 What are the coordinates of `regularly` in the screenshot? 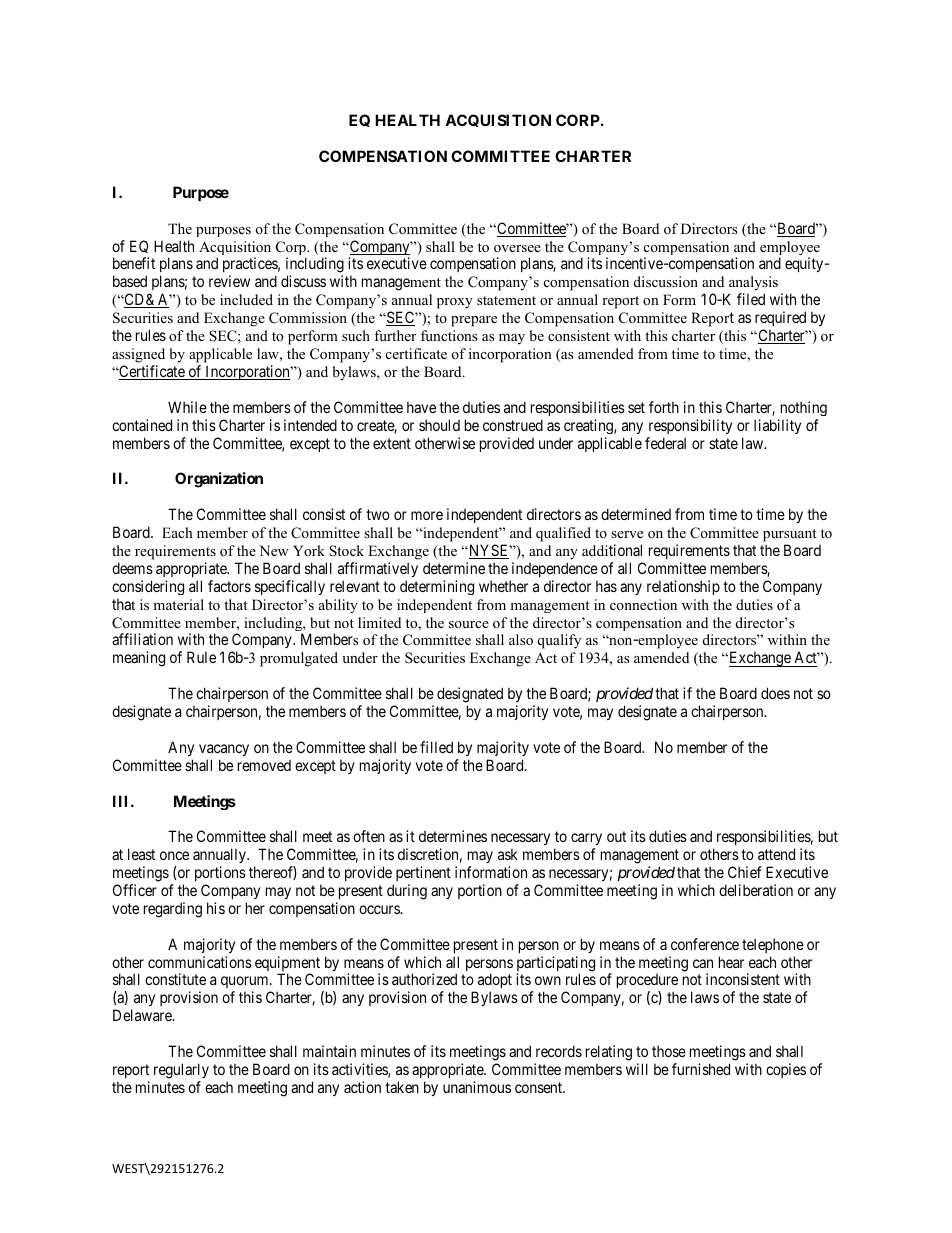 It's located at (181, 1072).
